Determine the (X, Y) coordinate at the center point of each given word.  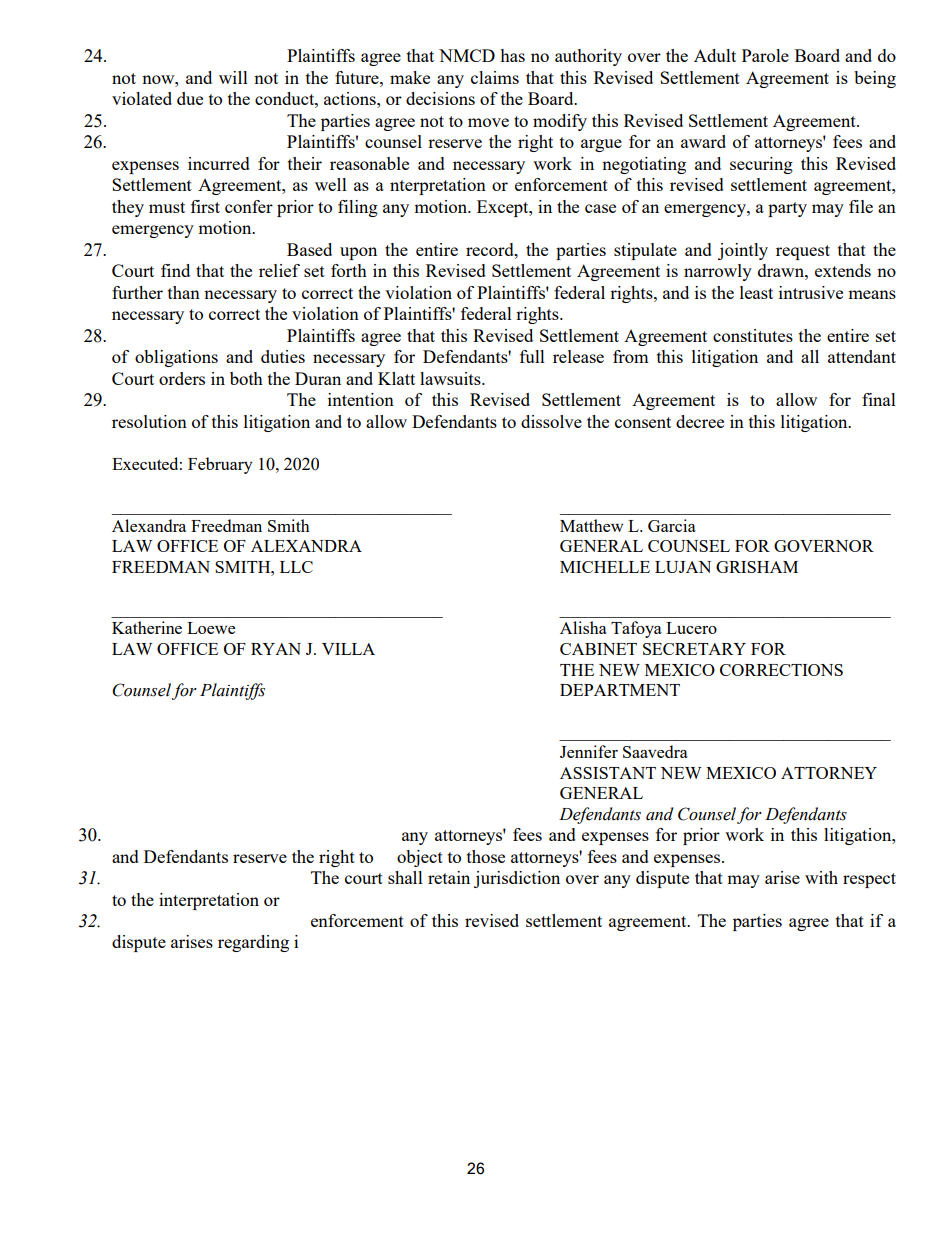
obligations (176, 358)
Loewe (211, 628)
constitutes (753, 335)
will (233, 77)
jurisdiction (517, 879)
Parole (765, 55)
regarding (253, 943)
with (821, 877)
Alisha (583, 627)
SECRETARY (694, 649)
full (532, 356)
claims (495, 77)
